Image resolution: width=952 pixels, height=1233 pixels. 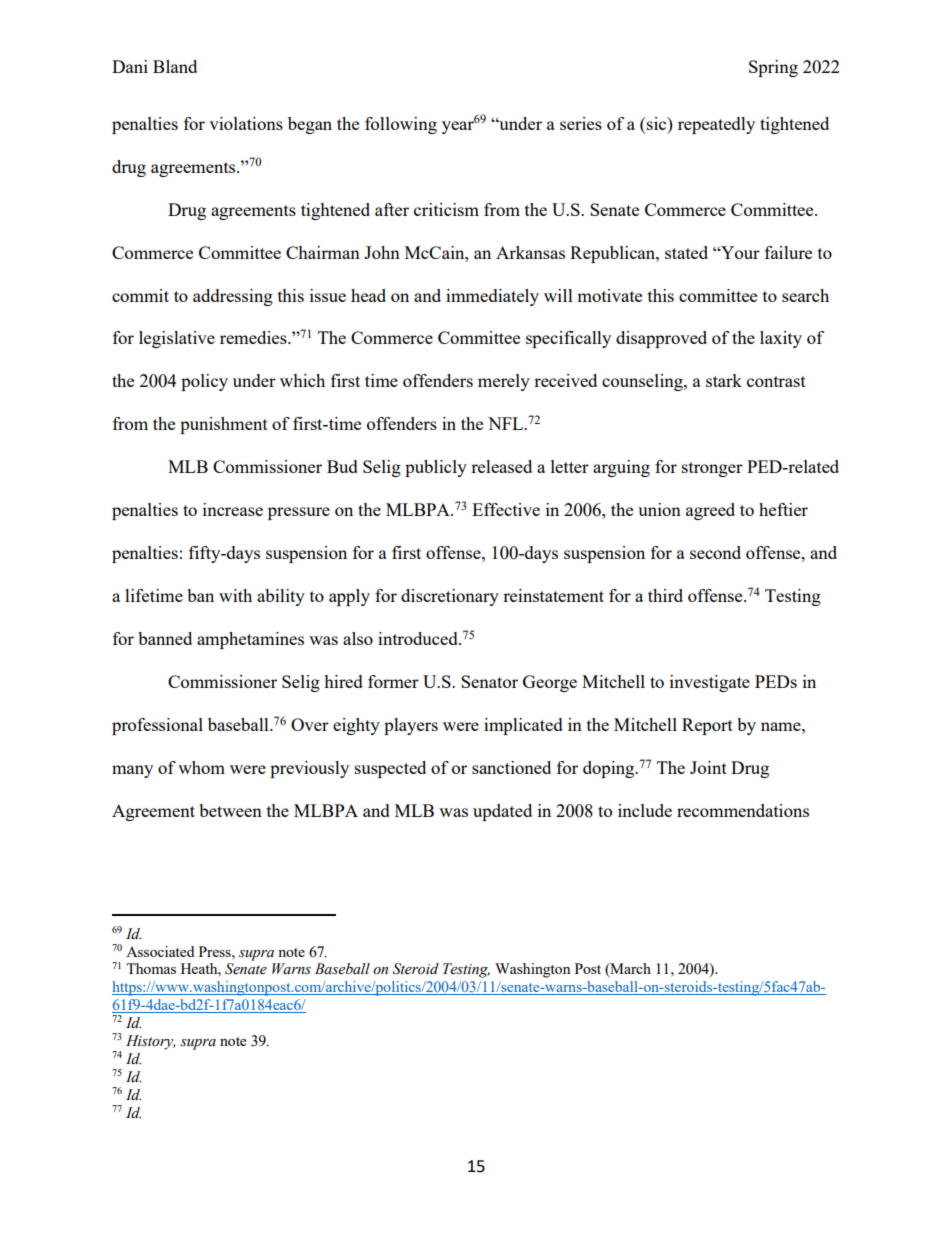 I want to click on updated, so click(x=502, y=812).
